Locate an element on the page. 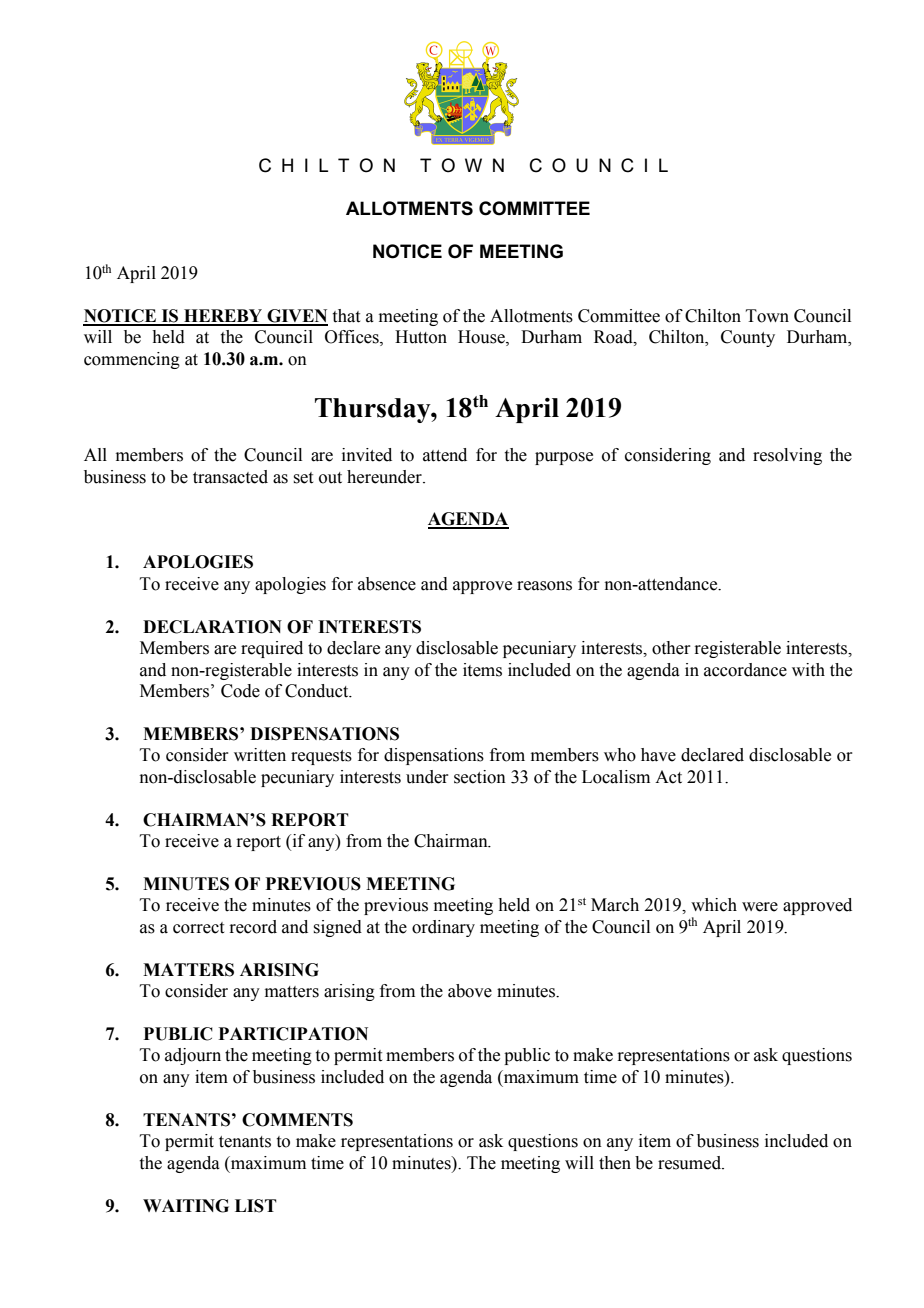 This page has height=1308, width=924. then is located at coordinates (615, 1163).
